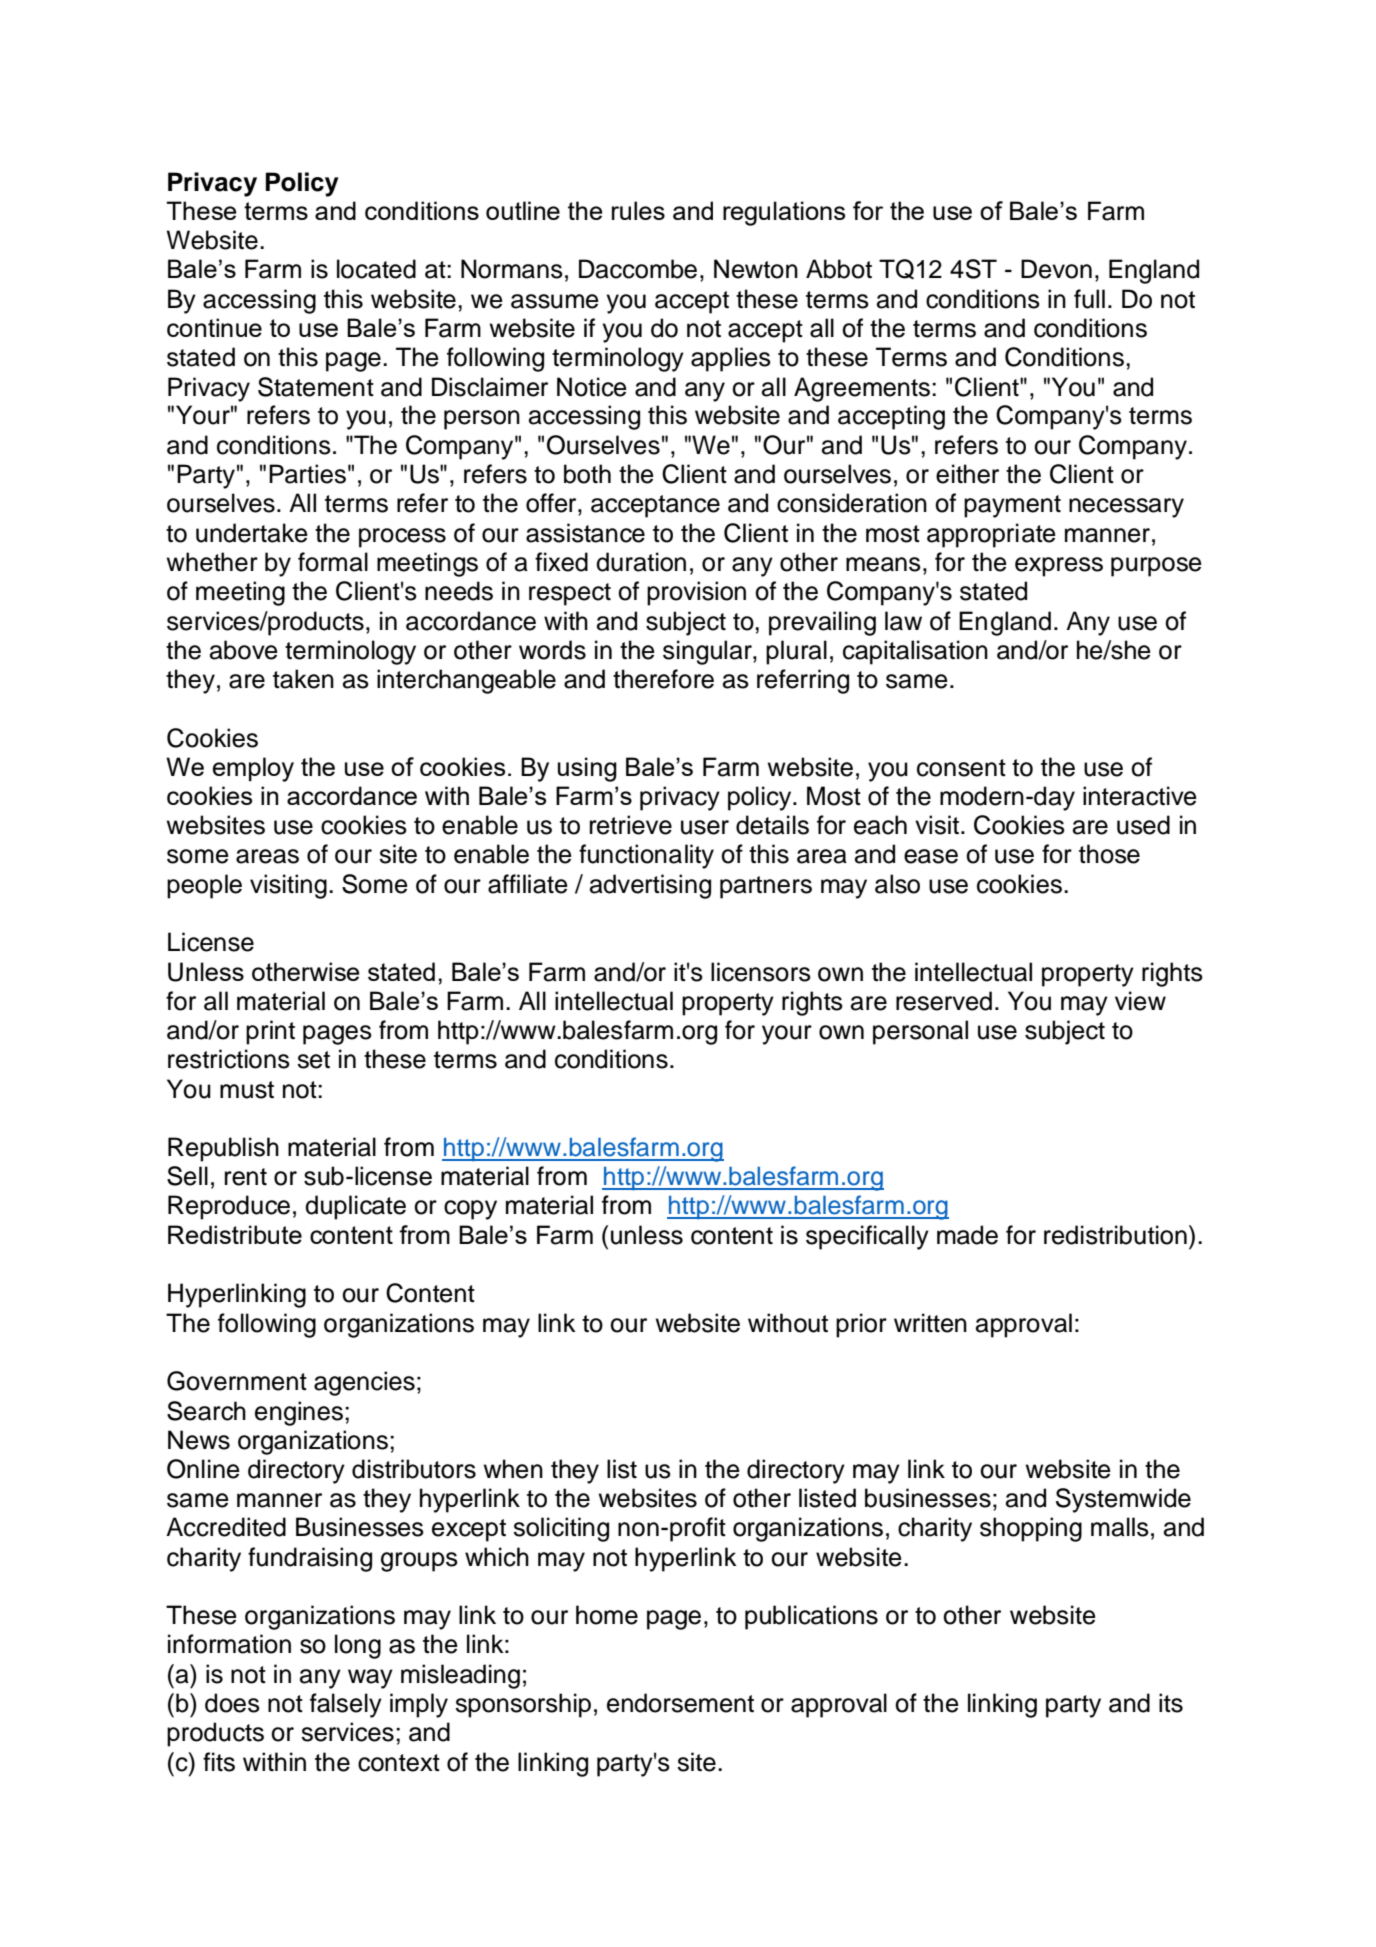 This screenshot has width=1376, height=1947. I want to click on reserved, so click(944, 1001).
